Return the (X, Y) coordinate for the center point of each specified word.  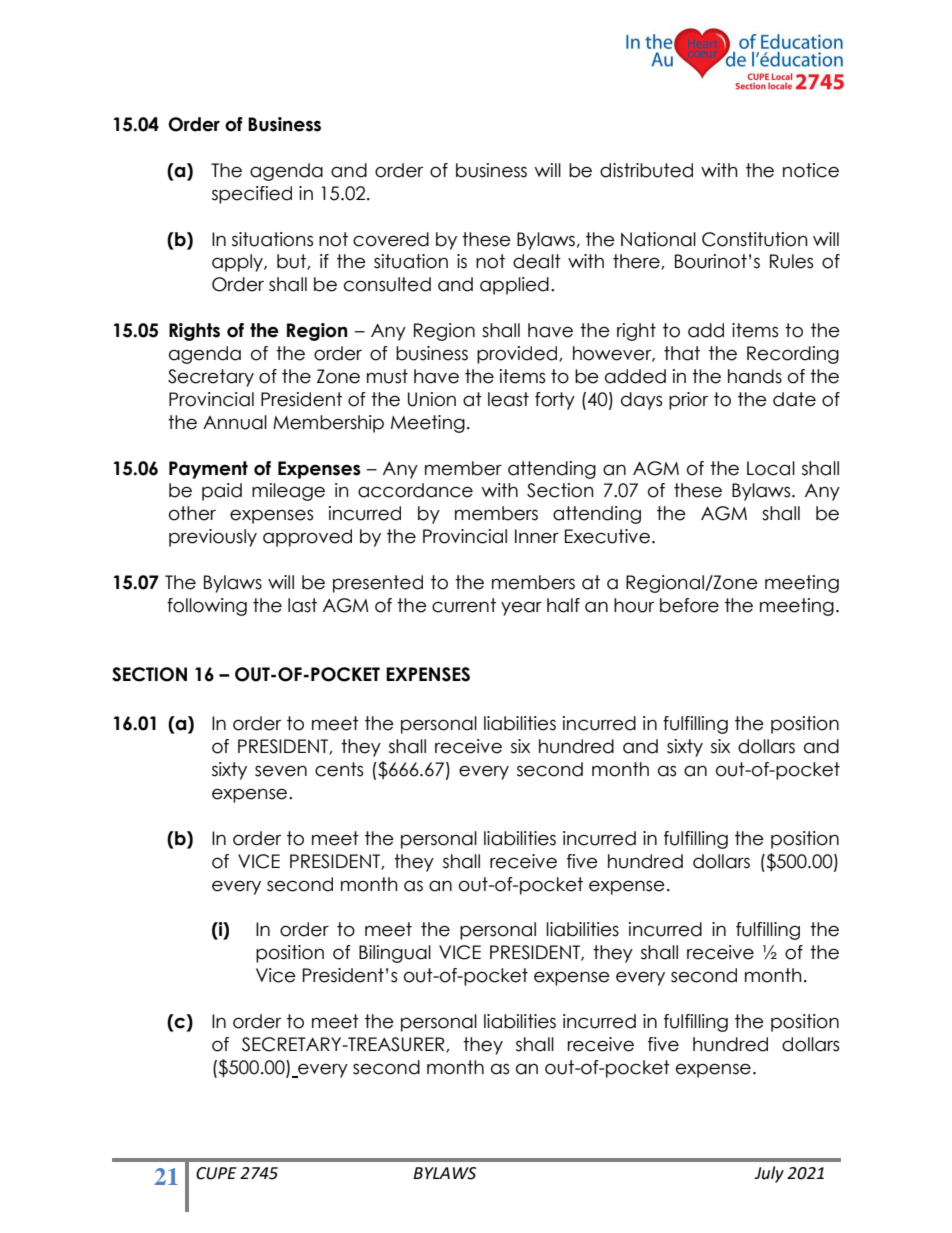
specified (252, 195)
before (689, 605)
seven (281, 771)
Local (771, 468)
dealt (537, 261)
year (521, 609)
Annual (235, 422)
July (769, 1174)
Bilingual (395, 954)
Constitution (755, 239)
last (302, 605)
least (508, 399)
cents (339, 769)
